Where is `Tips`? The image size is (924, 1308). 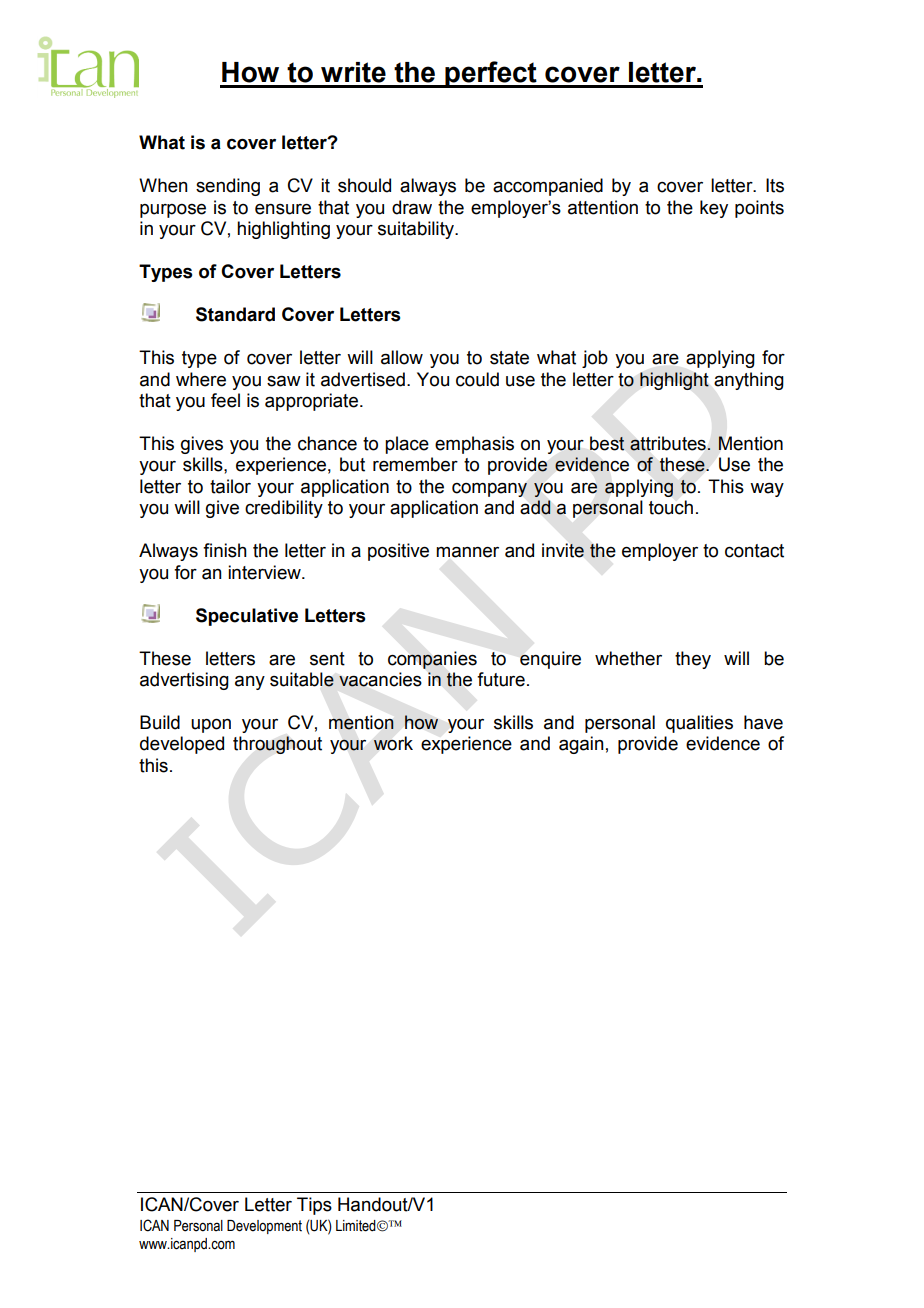
Tips is located at coordinates (314, 1206).
